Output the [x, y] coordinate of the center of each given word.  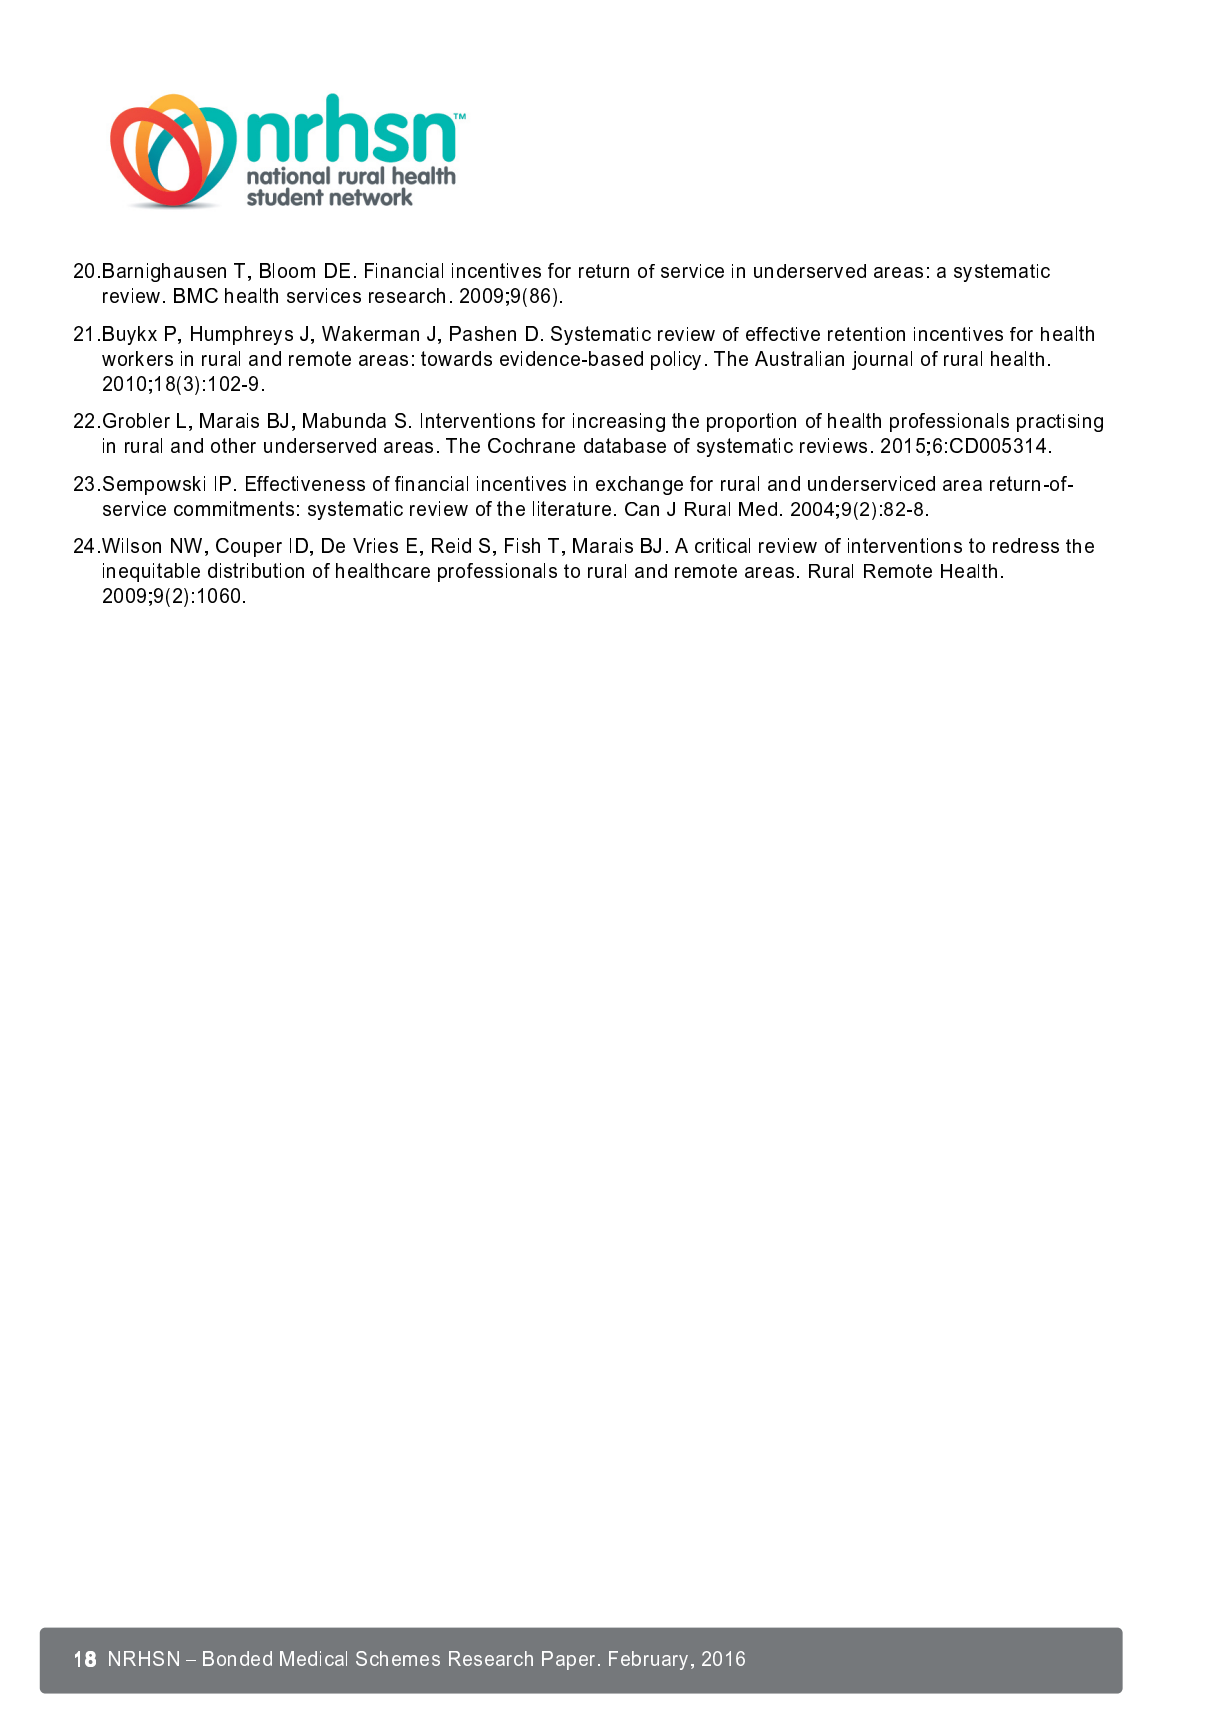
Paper [570, 1660]
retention [866, 334]
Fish [522, 545]
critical [722, 545]
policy [676, 360]
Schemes [398, 1658]
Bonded [237, 1658]
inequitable [151, 572]
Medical [313, 1658]
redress [1026, 545]
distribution [256, 570]
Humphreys [242, 335]
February [650, 1660]
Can [642, 509]
